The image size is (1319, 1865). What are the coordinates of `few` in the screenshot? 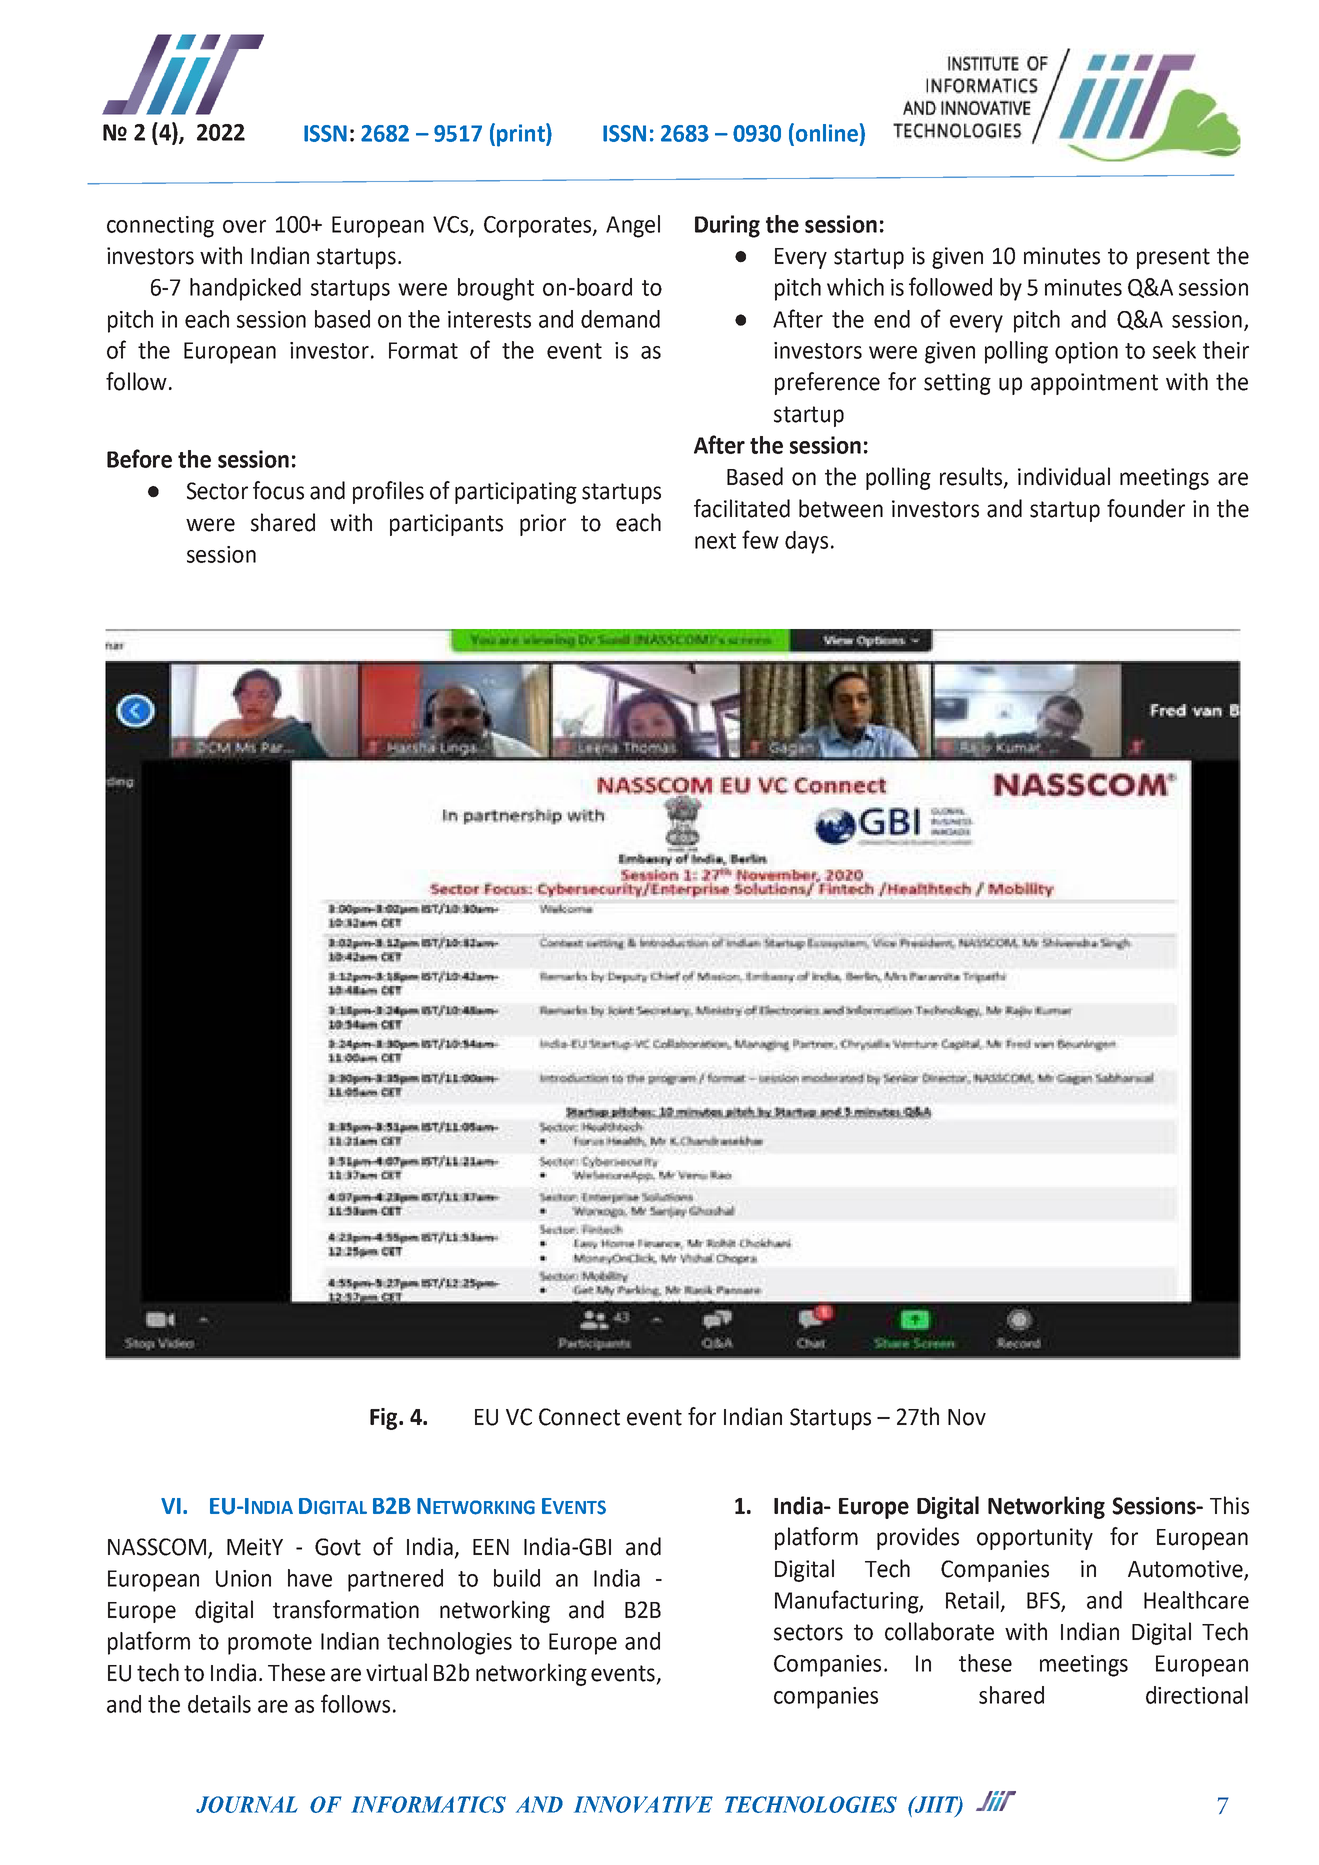 It's located at (760, 539).
